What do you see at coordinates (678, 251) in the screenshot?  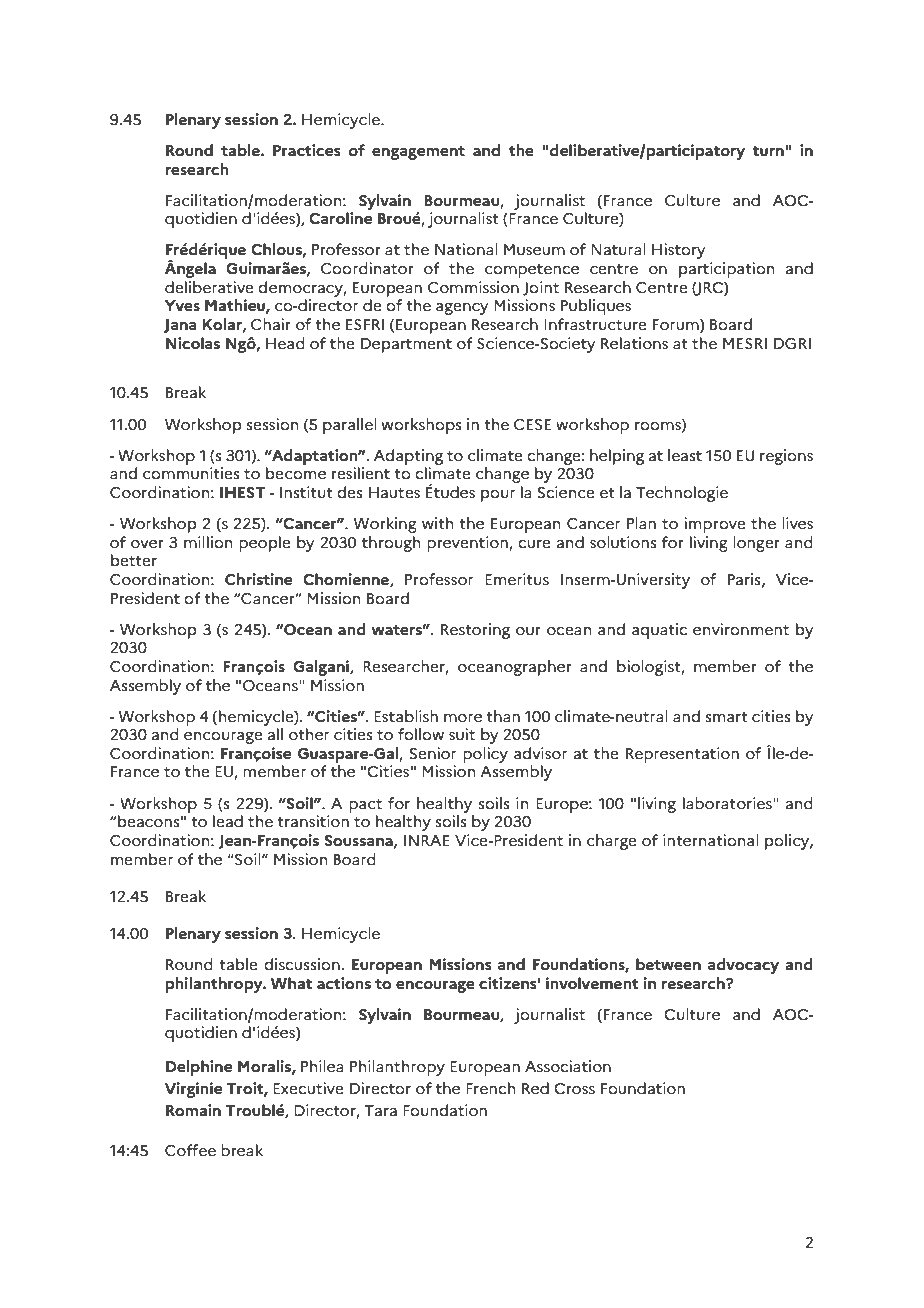 I see `History` at bounding box center [678, 251].
